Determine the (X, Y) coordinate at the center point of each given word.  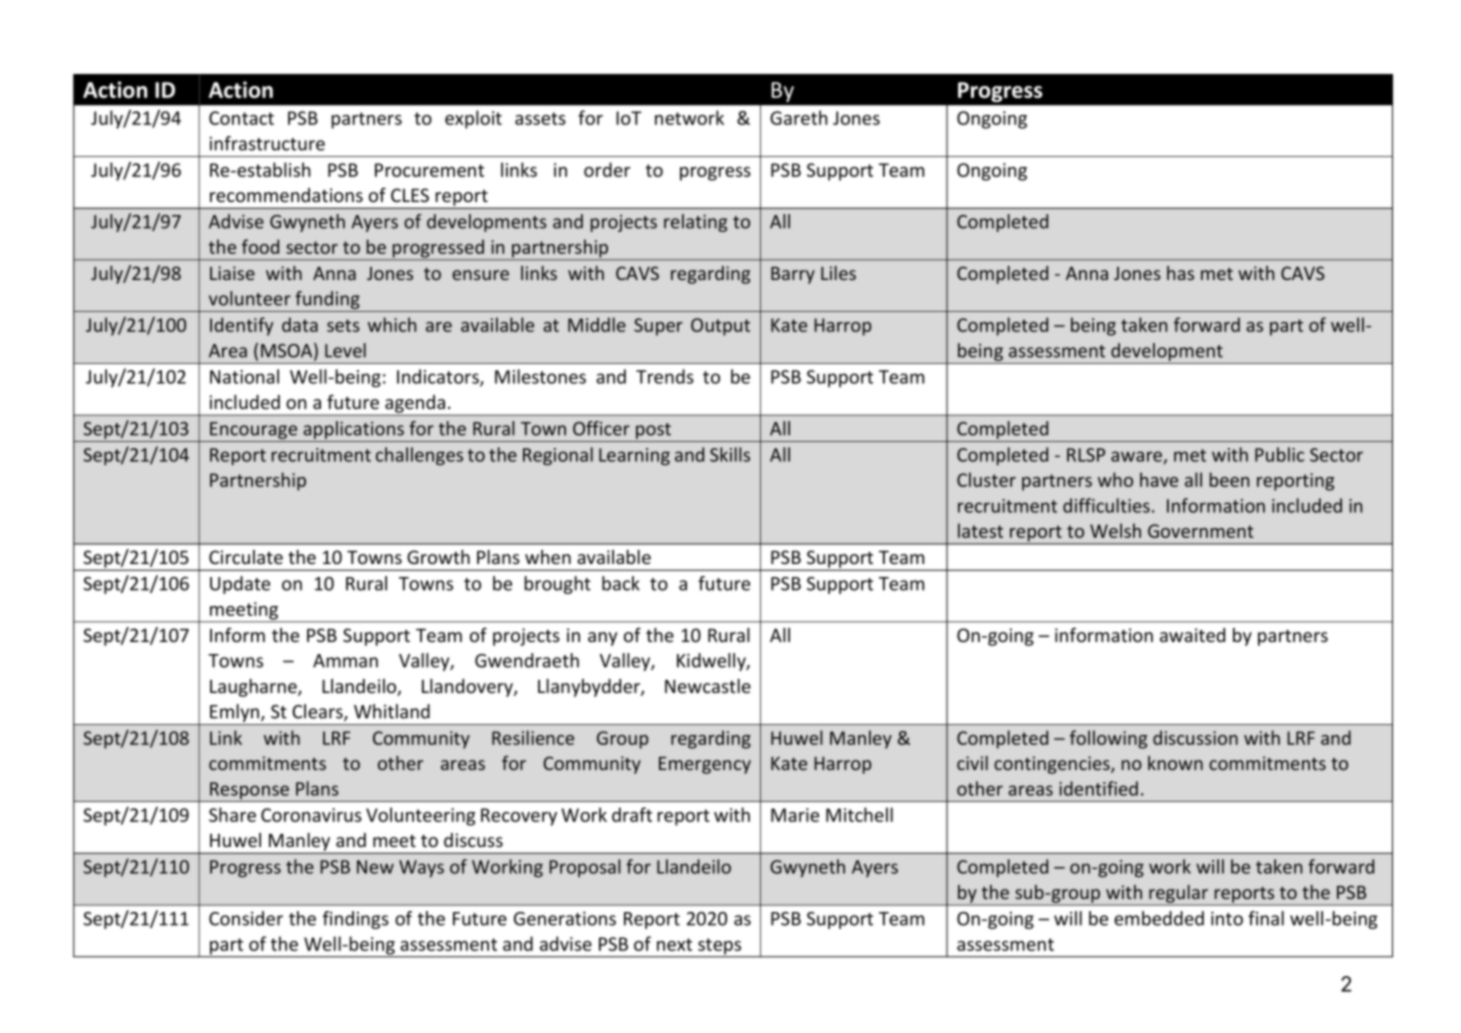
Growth (438, 557)
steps (720, 947)
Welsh (1115, 530)
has (1180, 273)
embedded (1159, 918)
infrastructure (267, 143)
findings (356, 920)
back (621, 583)
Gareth (798, 117)
